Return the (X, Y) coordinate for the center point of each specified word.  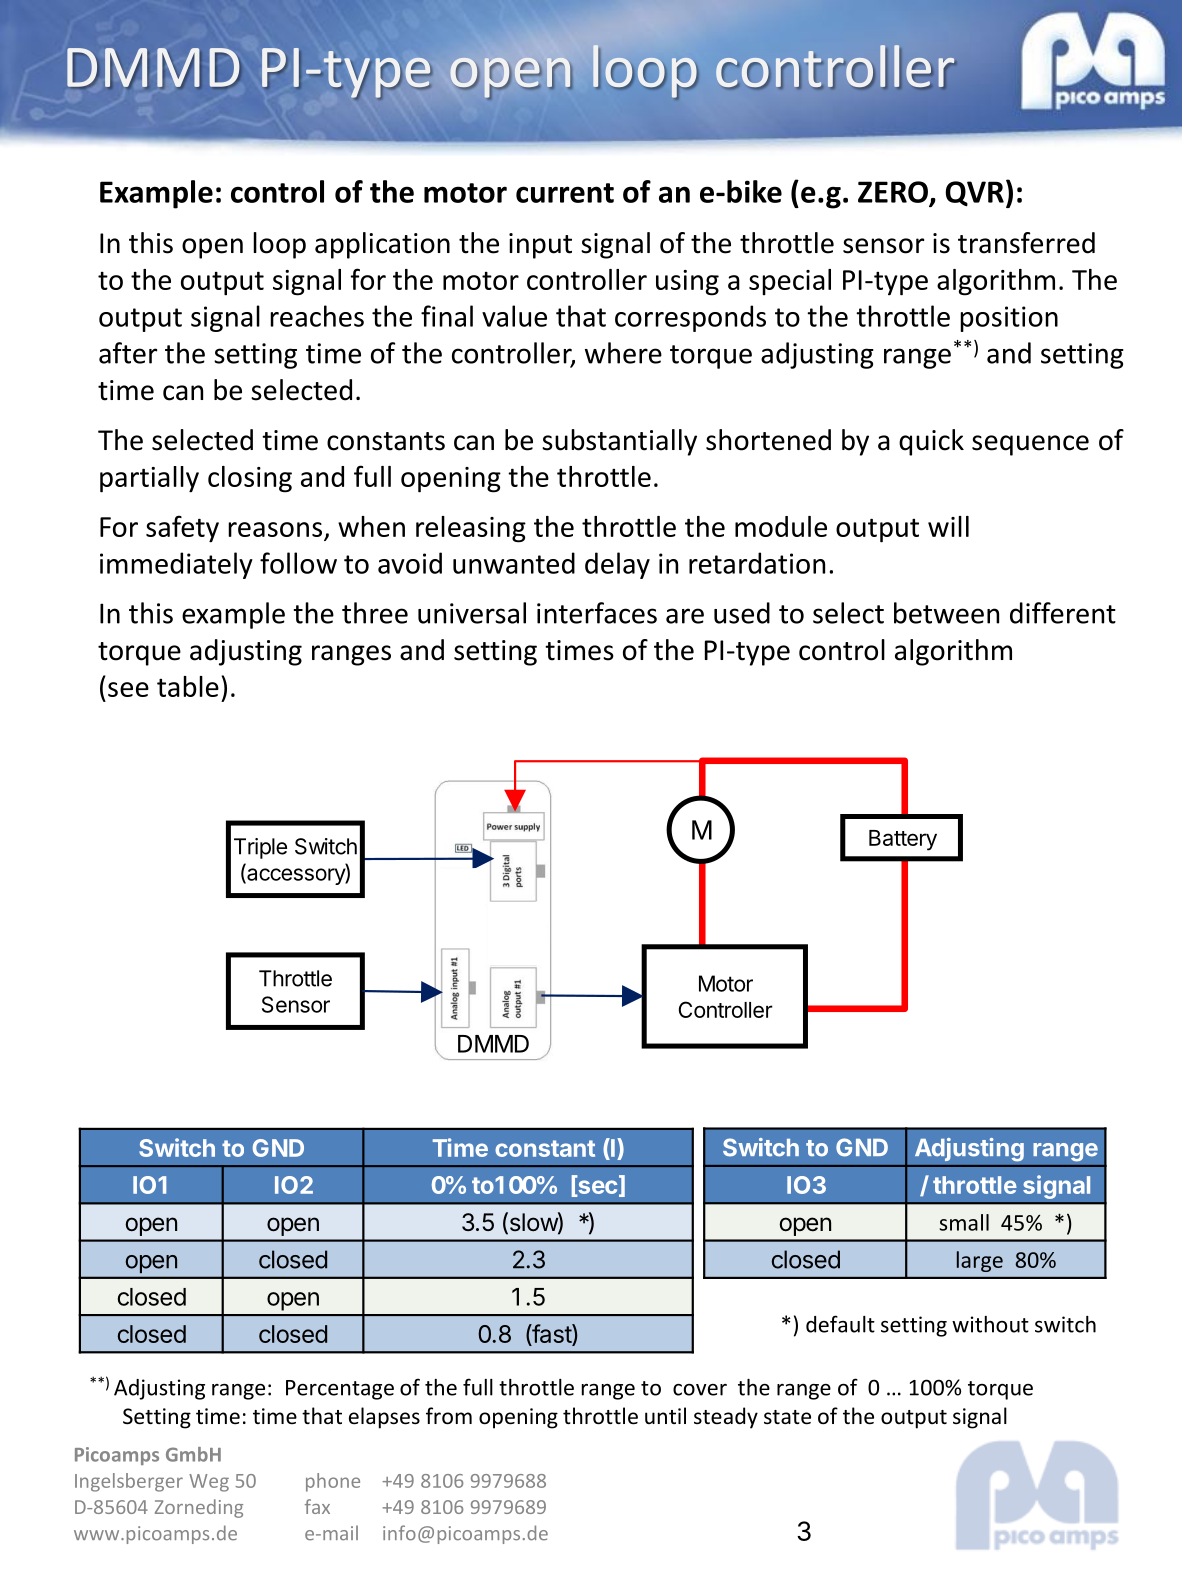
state (787, 1417)
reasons (275, 529)
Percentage (340, 1390)
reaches (317, 316)
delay (617, 565)
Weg (209, 1483)
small (964, 1222)
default (840, 1324)
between (946, 613)
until (665, 1415)
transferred (1026, 243)
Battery (903, 840)
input (540, 246)
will (948, 526)
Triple (260, 848)
